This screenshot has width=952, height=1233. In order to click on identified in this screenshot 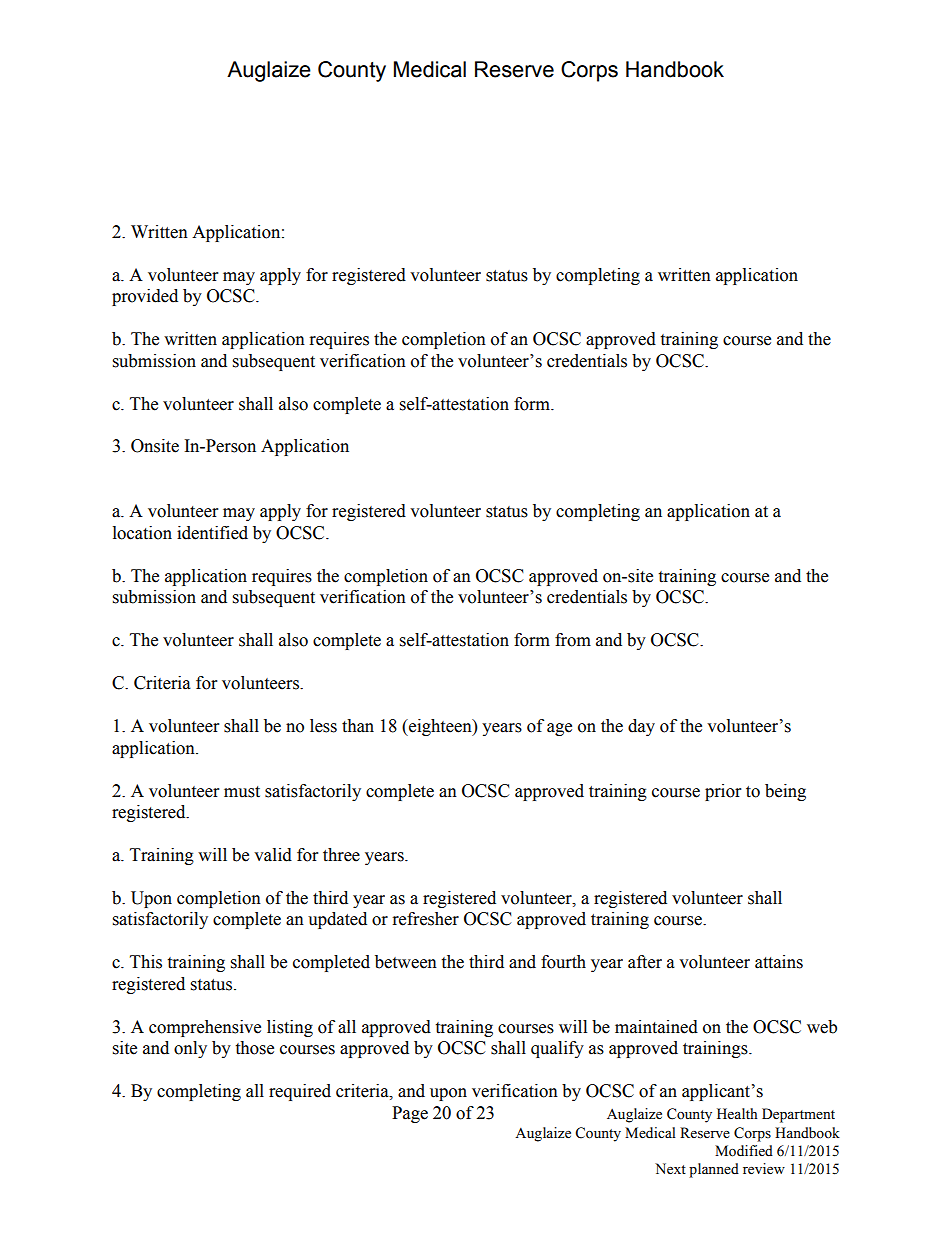, I will do `click(212, 533)`.
